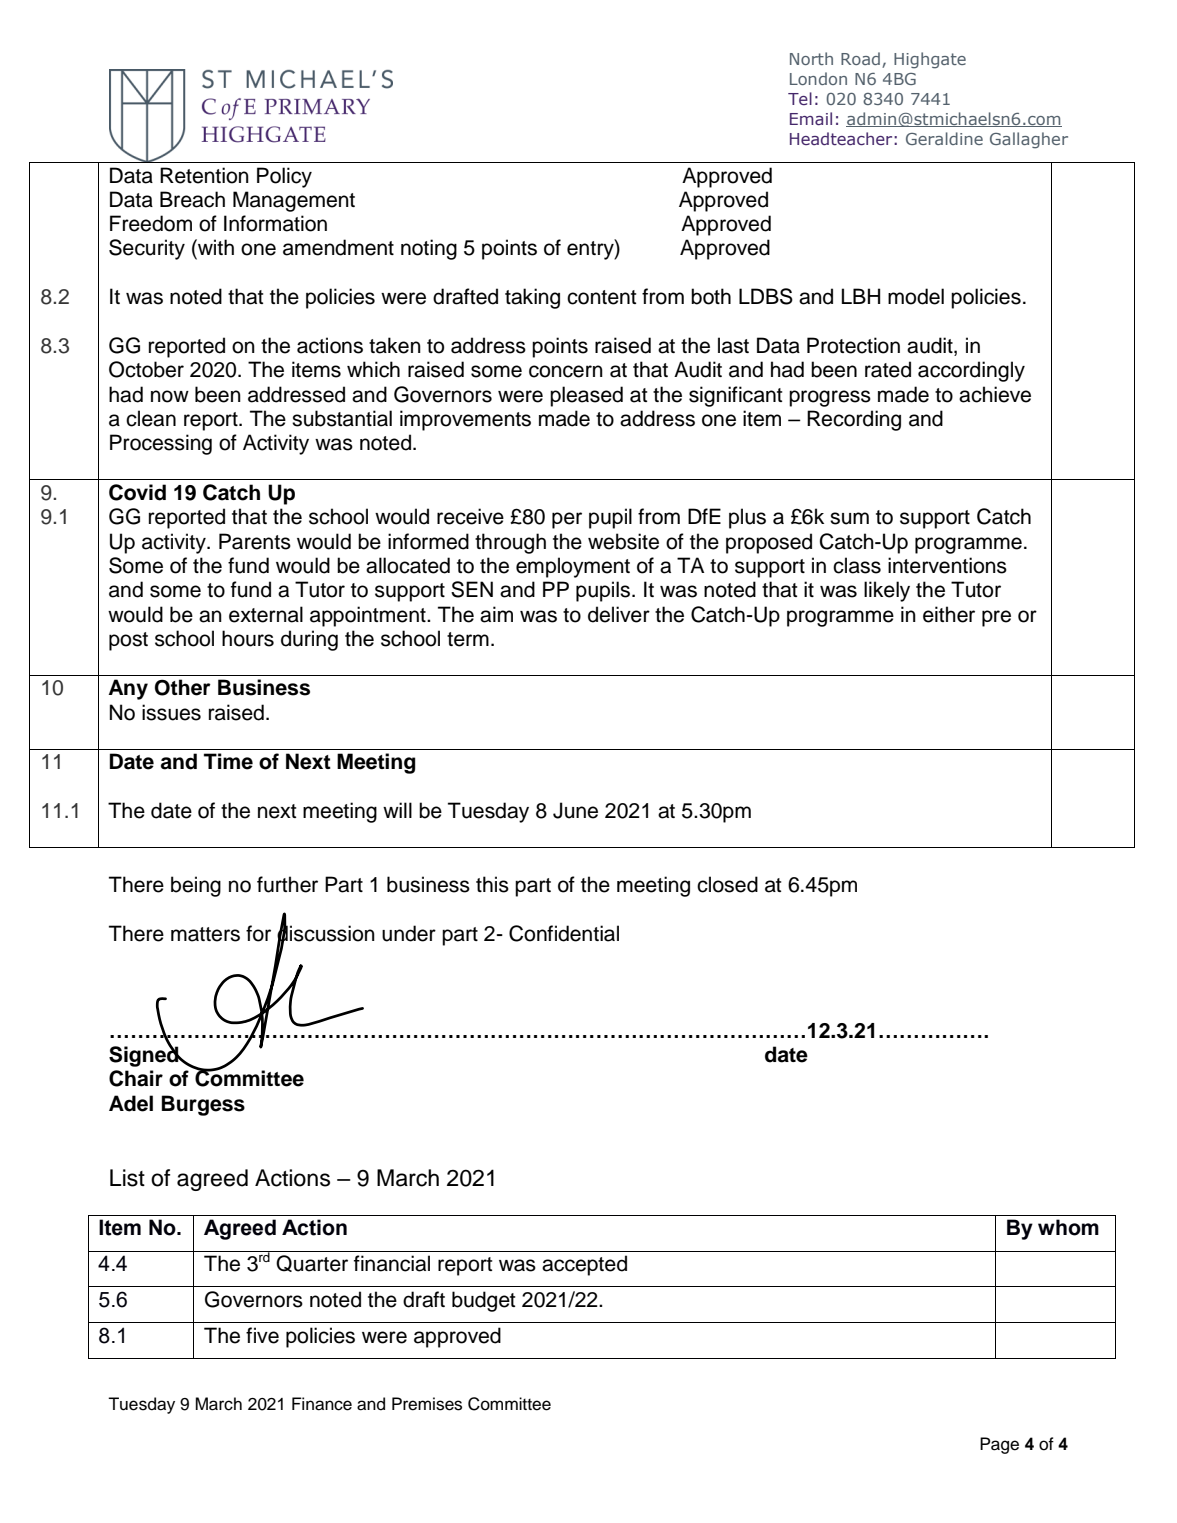 Image resolution: width=1177 pixels, height=1523 pixels. What do you see at coordinates (586, 396) in the image?
I see `pleased` at bounding box center [586, 396].
